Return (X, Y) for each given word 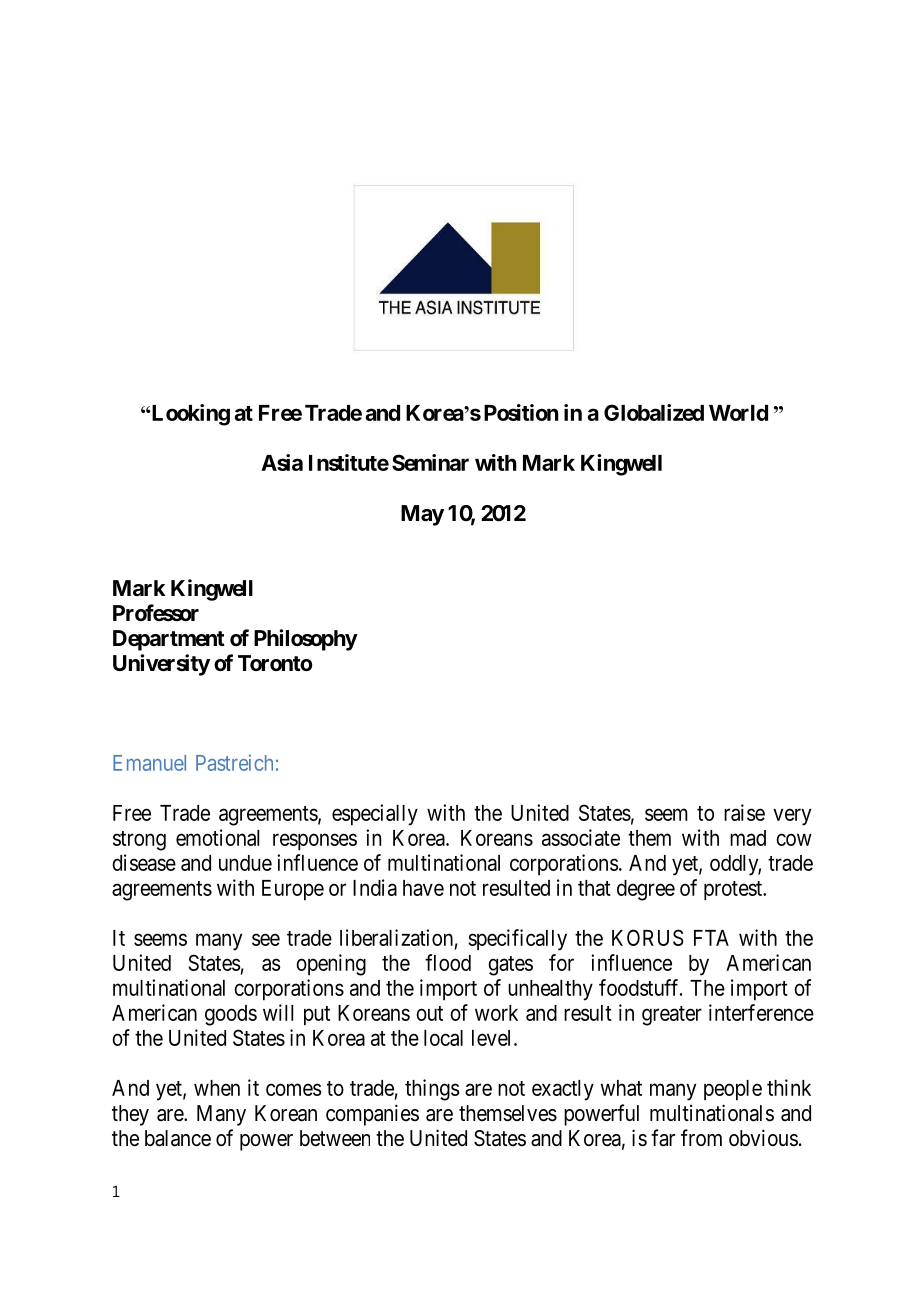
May (422, 515)
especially (375, 815)
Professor (156, 613)
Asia (282, 462)
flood (448, 962)
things (432, 1090)
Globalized (654, 412)
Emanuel (149, 763)
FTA (711, 938)
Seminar (430, 462)
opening (331, 965)
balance (178, 1138)
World (738, 413)
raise (744, 812)
